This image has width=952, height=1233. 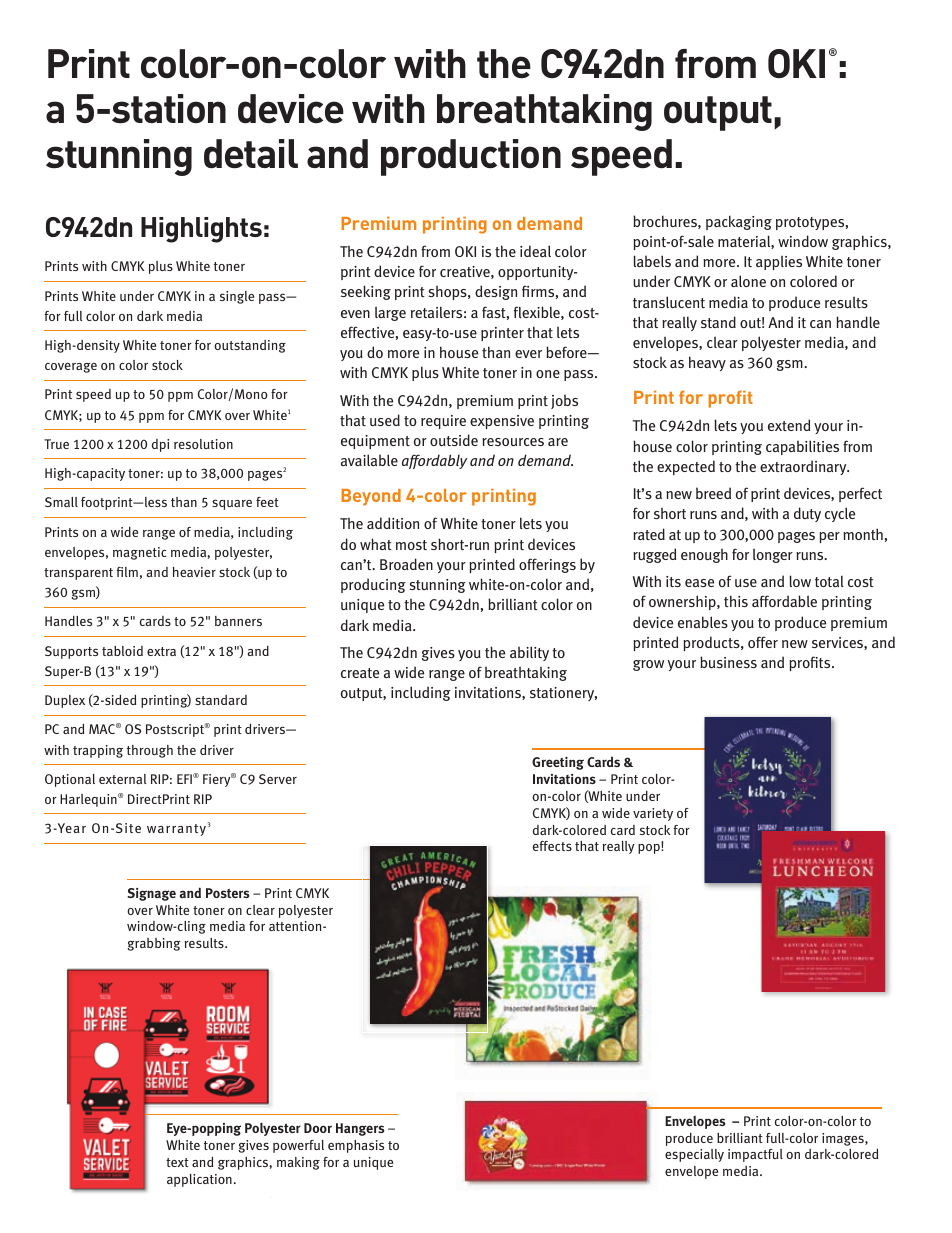 What do you see at coordinates (755, 1155) in the image?
I see `impactful` at bounding box center [755, 1155].
